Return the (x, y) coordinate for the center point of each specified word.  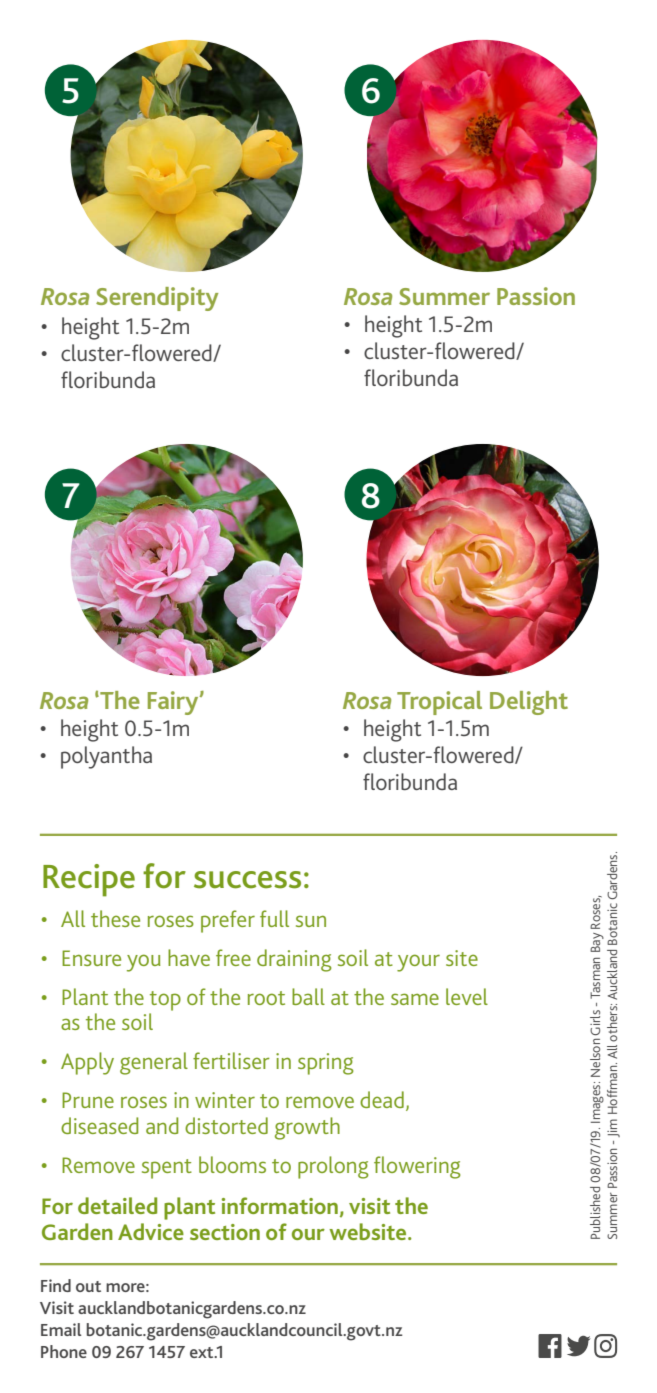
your (418, 963)
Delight (529, 703)
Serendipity (157, 299)
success (247, 880)
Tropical (439, 703)
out (88, 1286)
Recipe (89, 880)
